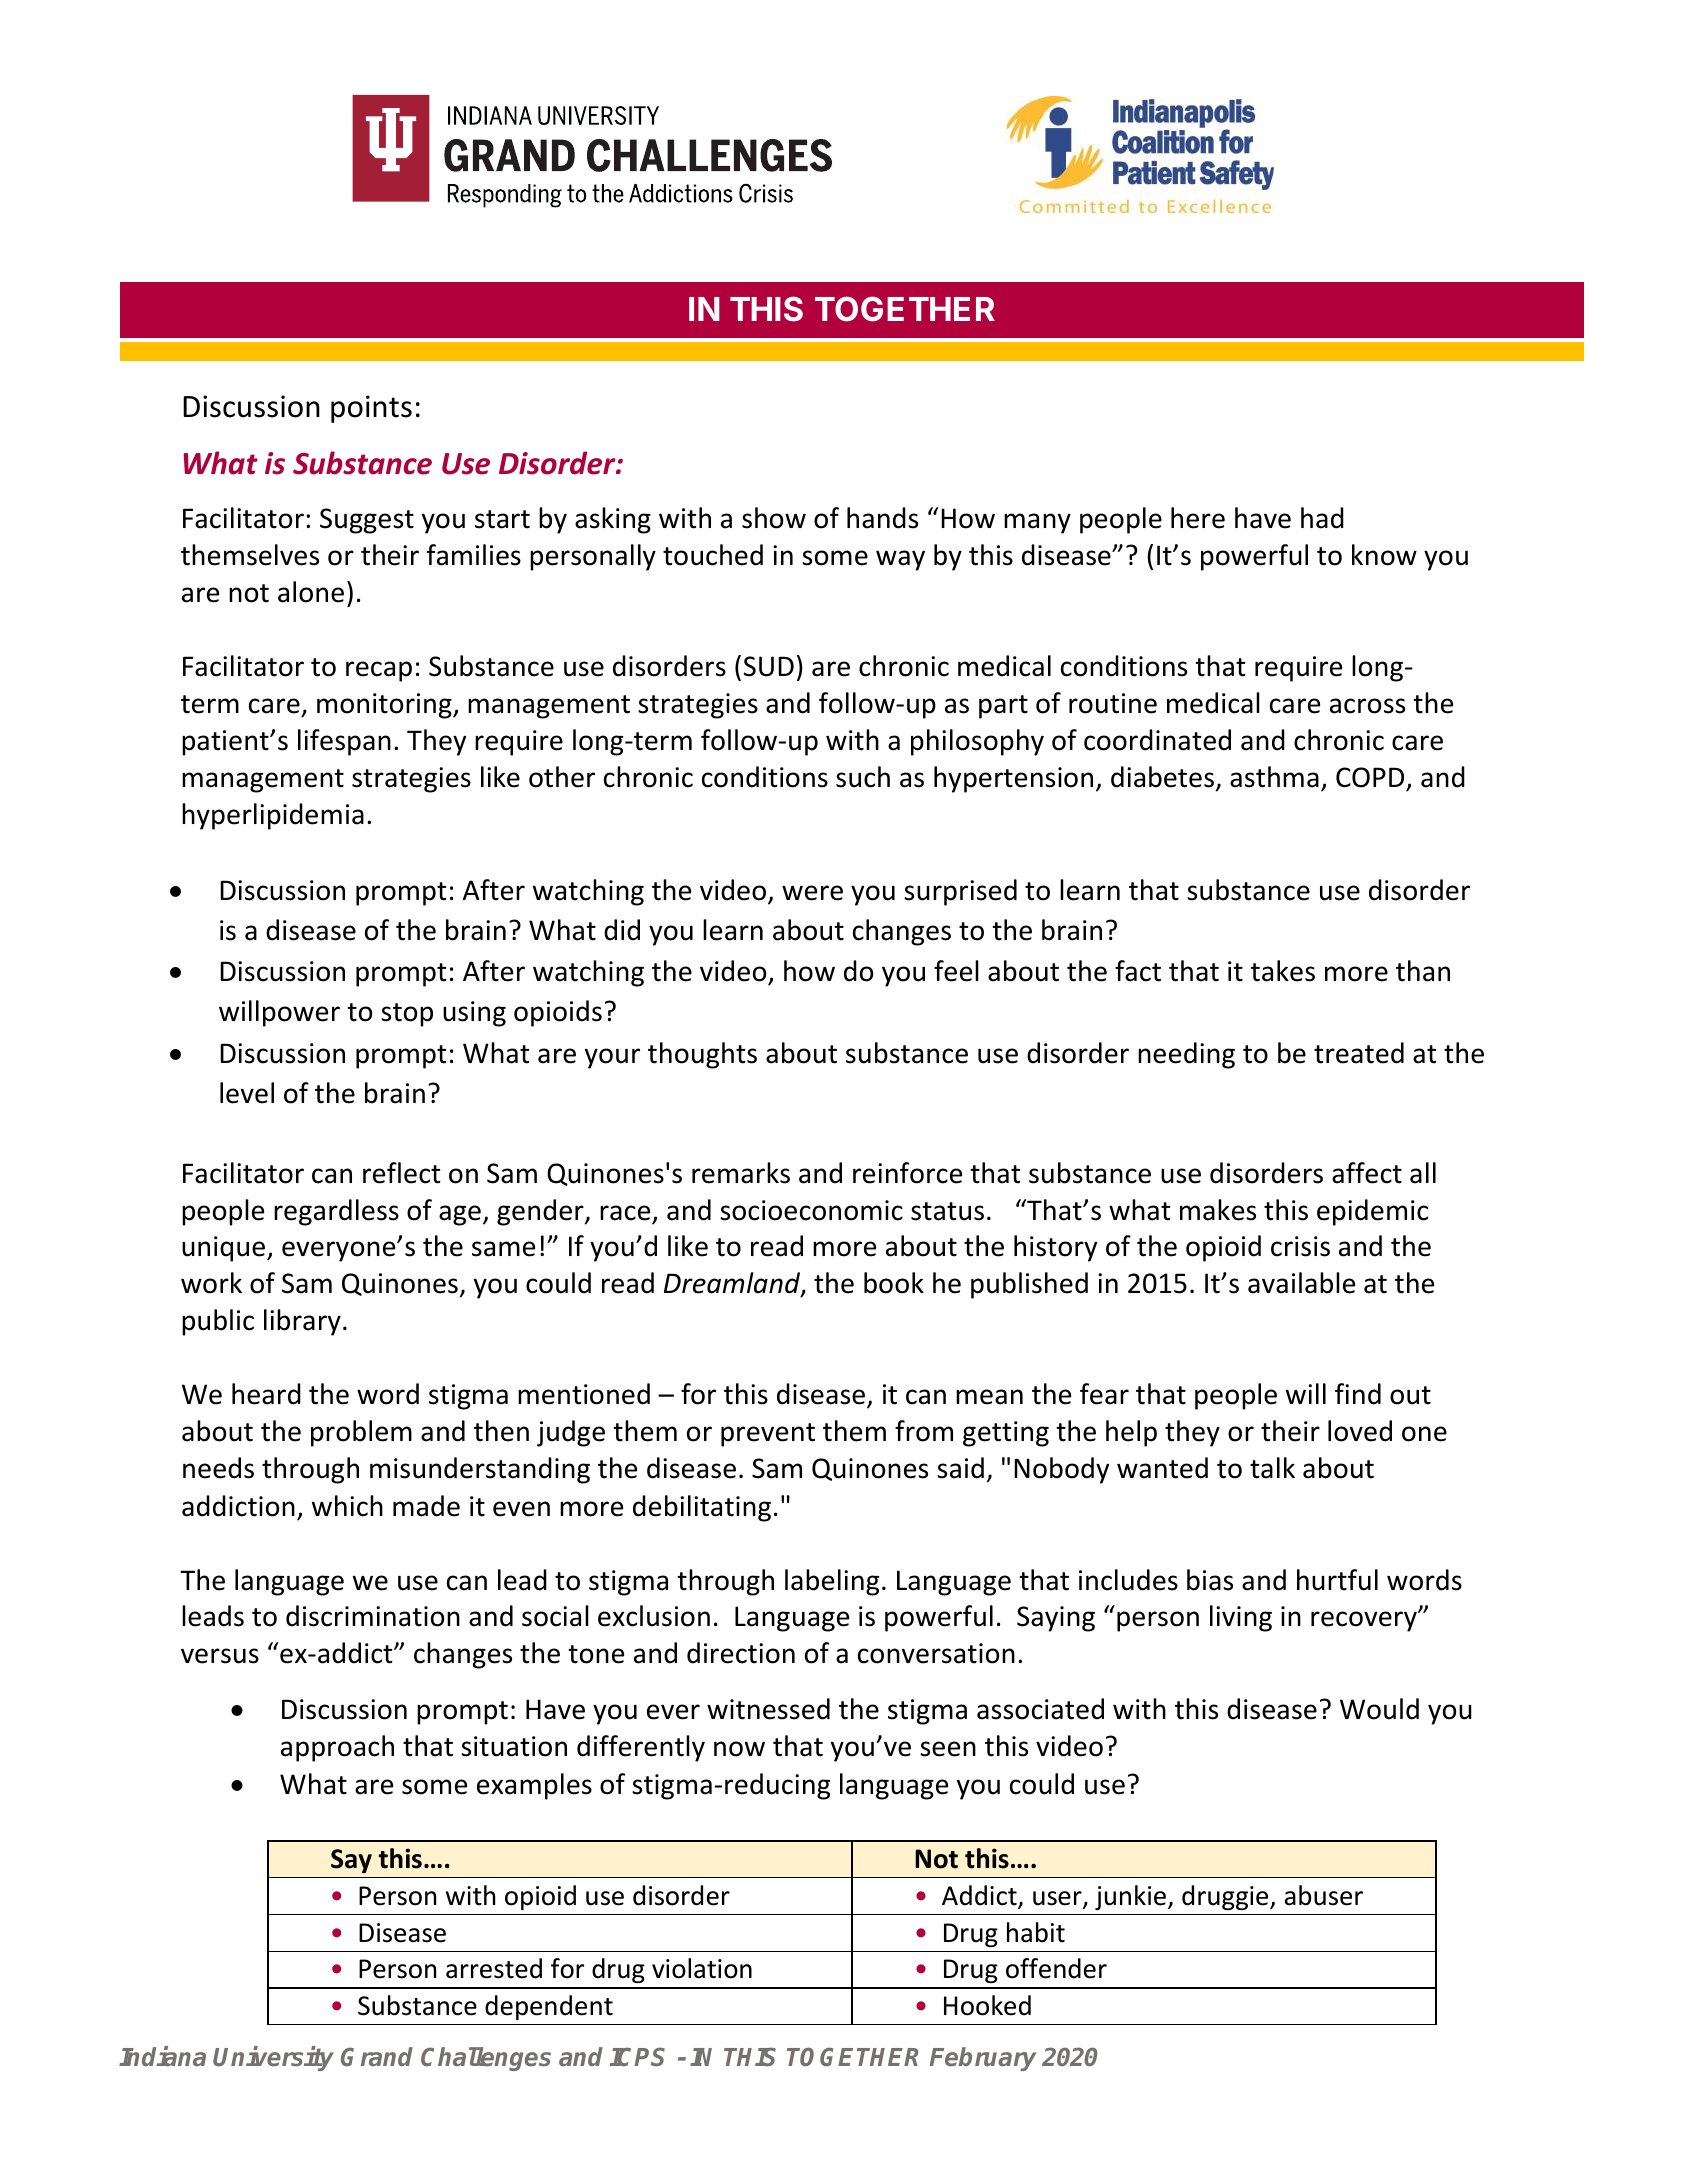  Describe the element at coordinates (1274, 777) in the image. I see `asthma` at that location.
